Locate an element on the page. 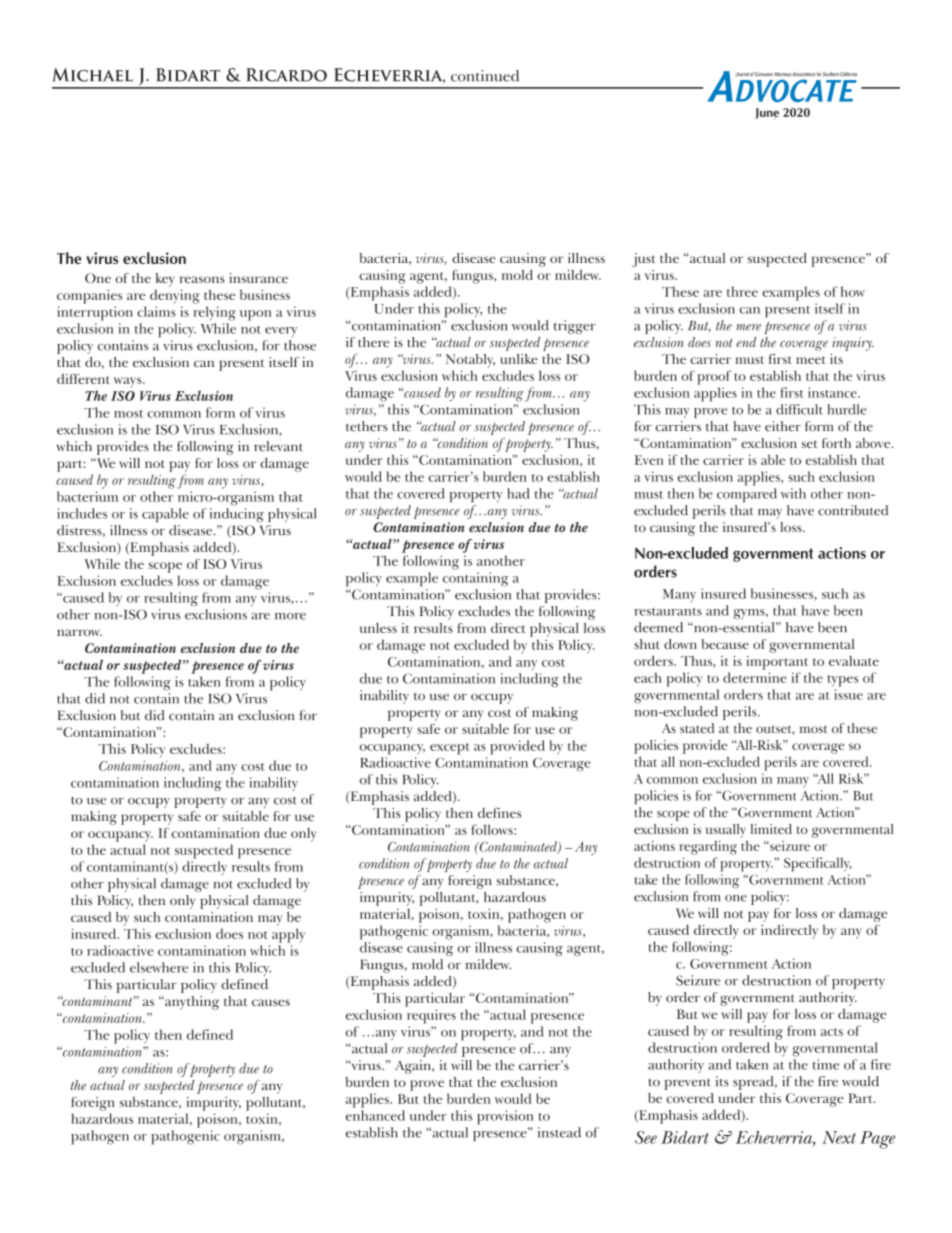 The height and width of the page is (1233, 952). narrow is located at coordinates (79, 632).
